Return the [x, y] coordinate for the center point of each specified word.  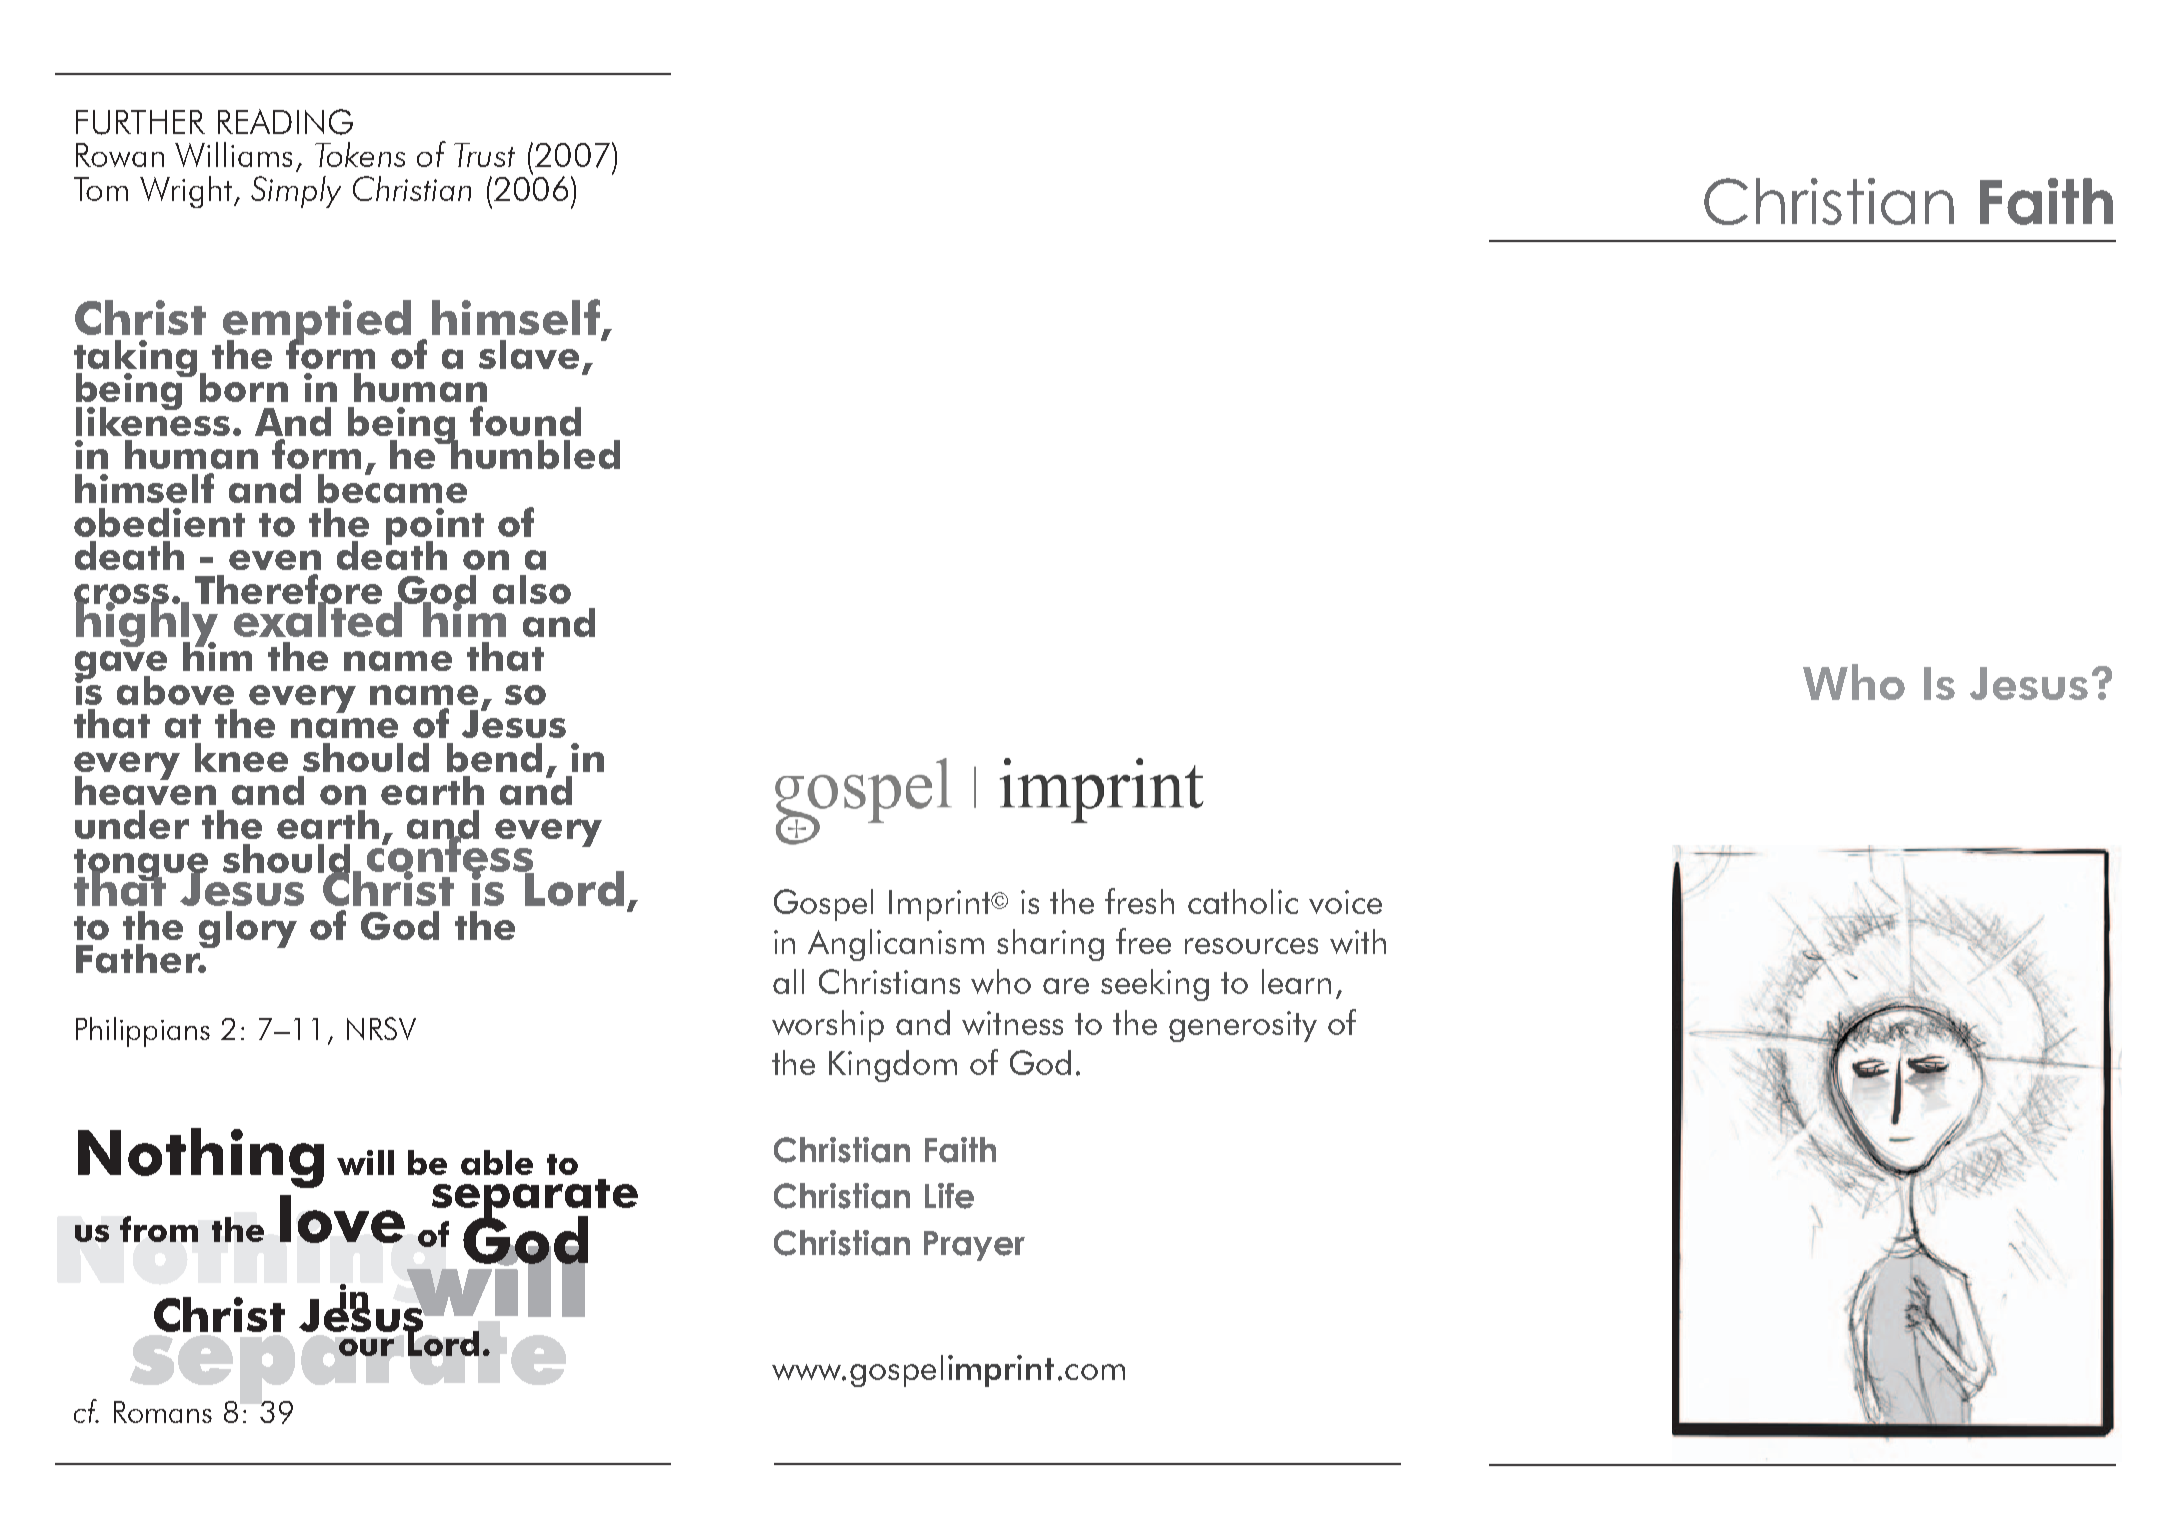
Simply [296, 192]
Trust [484, 155]
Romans [163, 1412]
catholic [1243, 901]
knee [241, 757]
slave [529, 354]
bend [494, 757]
